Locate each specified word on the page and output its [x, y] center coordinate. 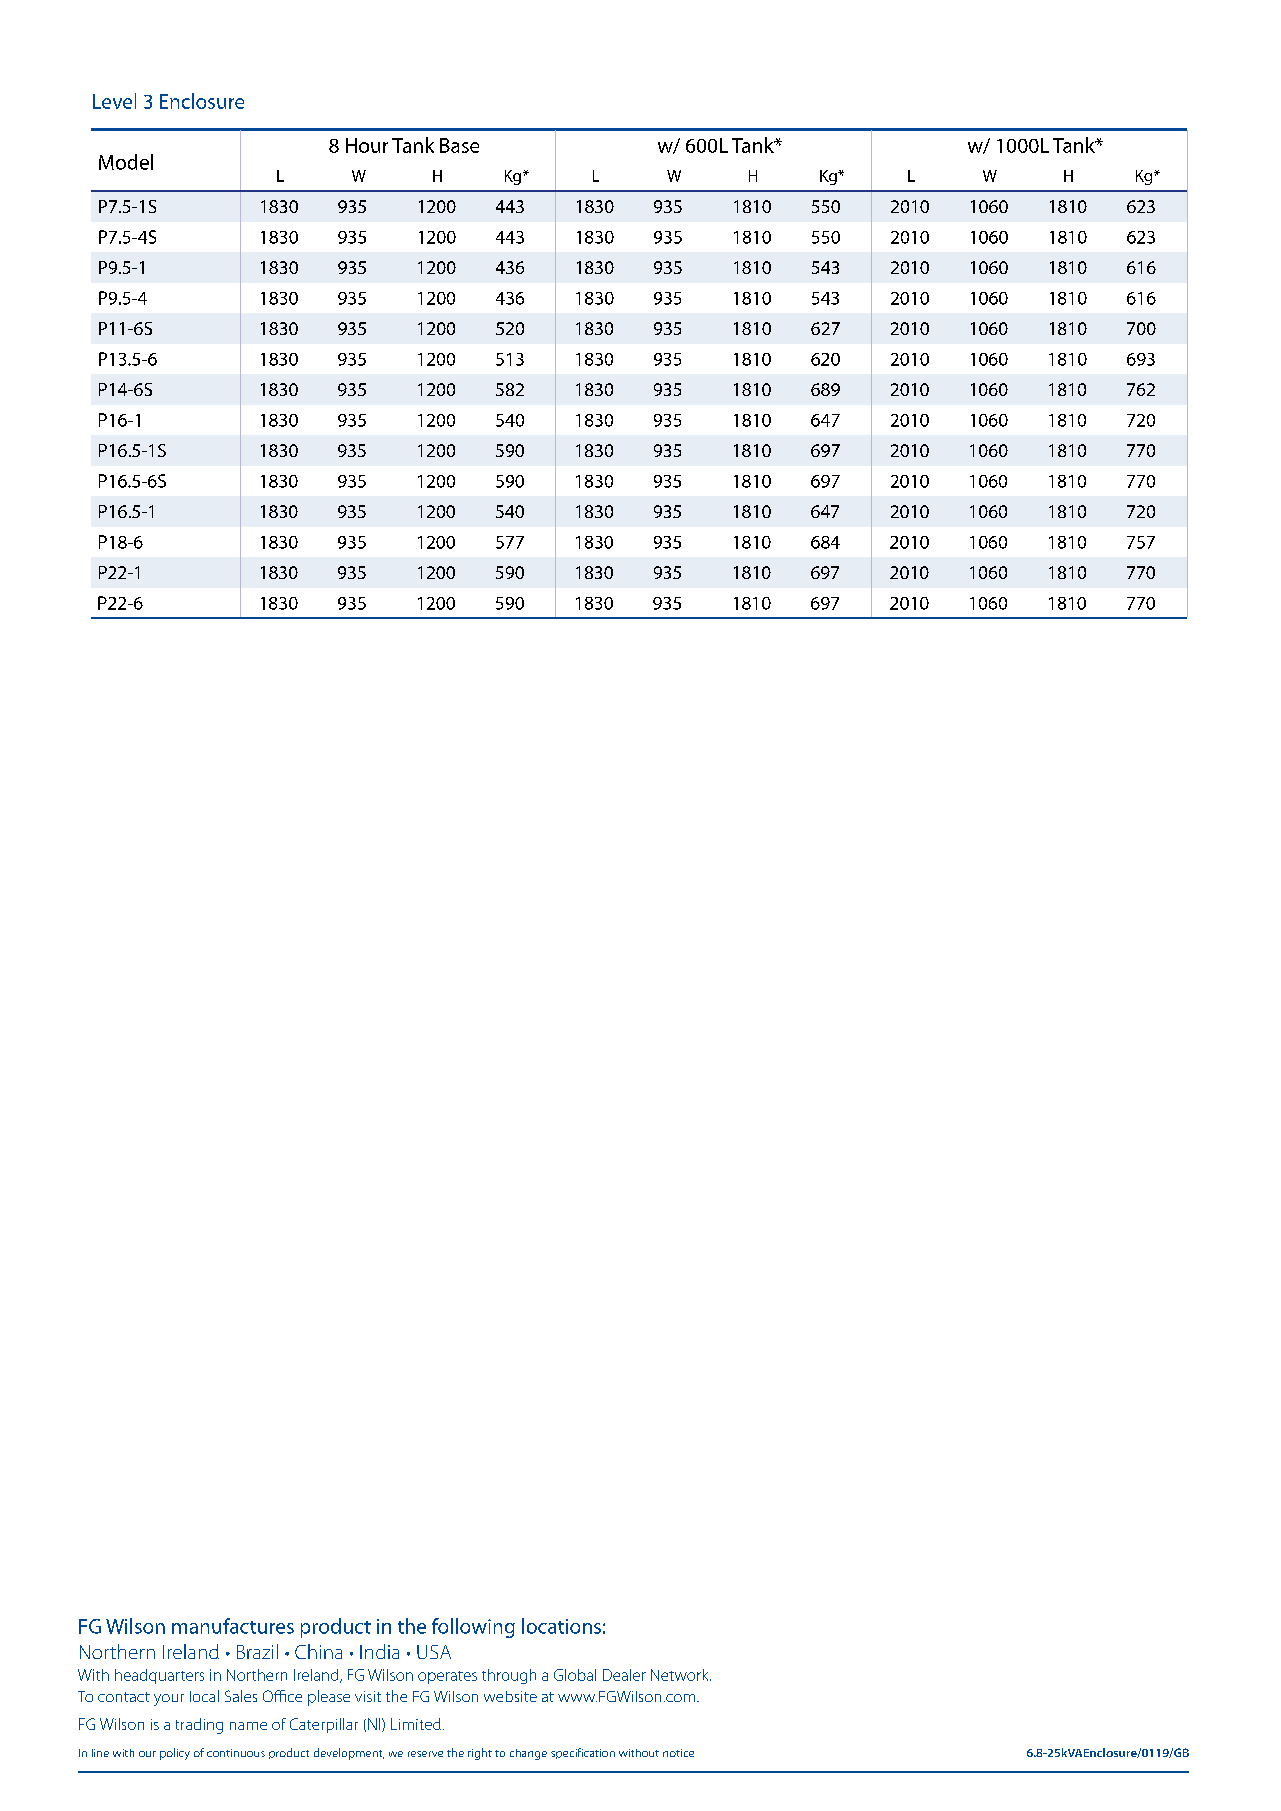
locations [561, 1626]
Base [459, 145]
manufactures [233, 1626]
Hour [367, 145]
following [473, 1628]
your [169, 1700]
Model [126, 162]
